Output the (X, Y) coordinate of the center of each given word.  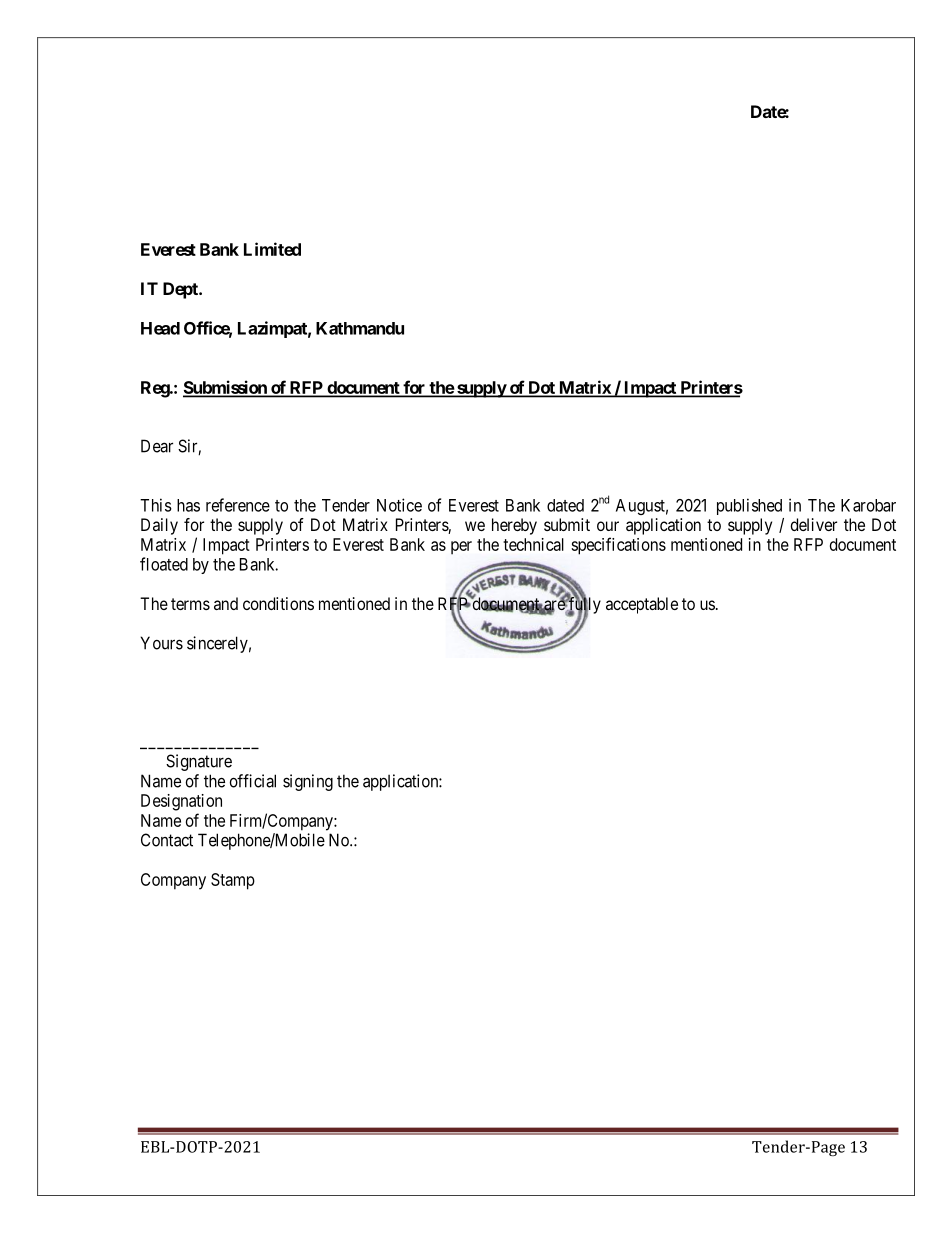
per (461, 548)
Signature (199, 762)
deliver (814, 524)
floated (164, 564)
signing (308, 782)
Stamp (233, 881)
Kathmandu (360, 328)
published (749, 506)
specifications (618, 546)
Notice (399, 505)
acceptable (642, 605)
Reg (156, 389)
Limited (272, 249)
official (253, 781)
